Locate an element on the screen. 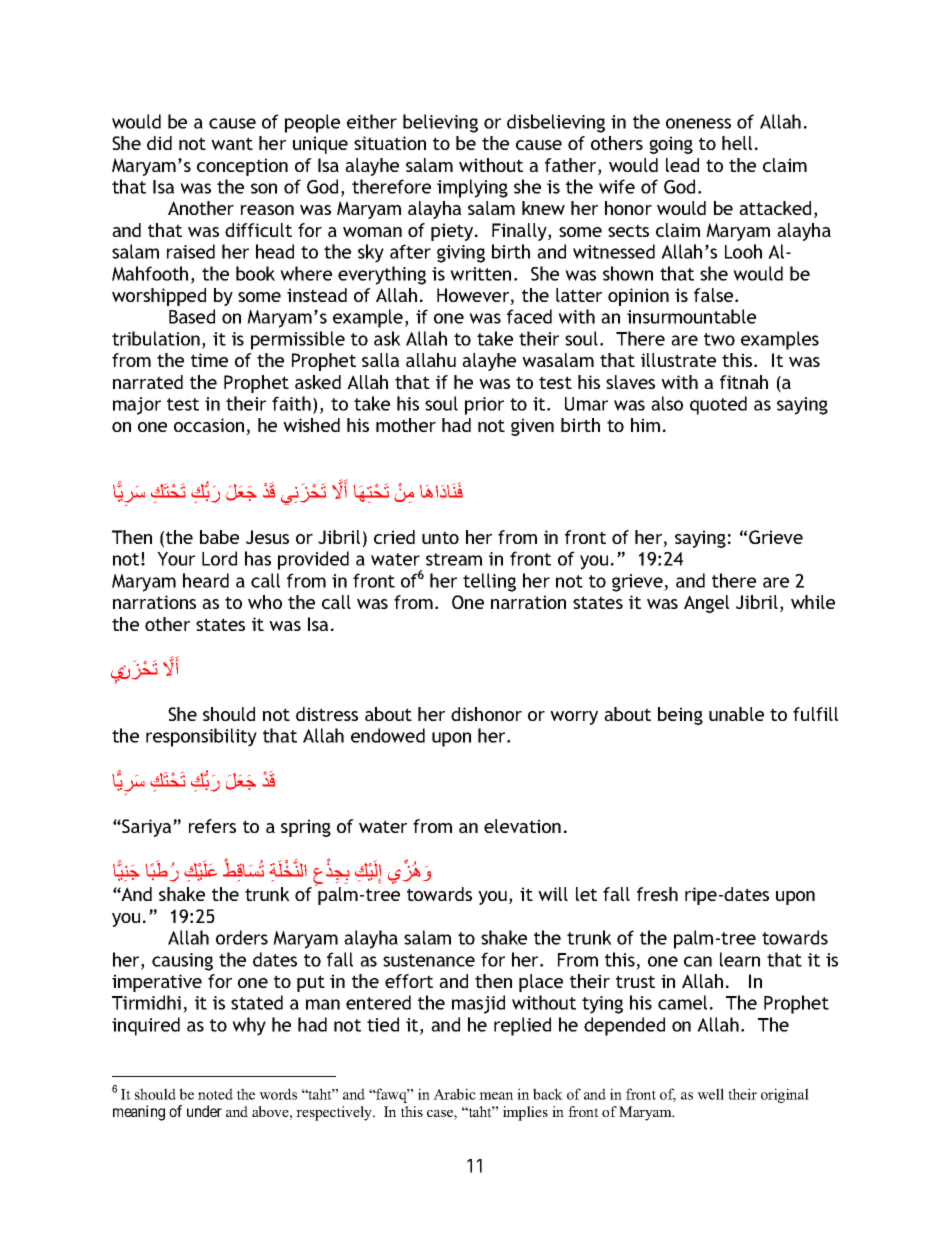 The height and width of the screenshot is (1233, 952). want is located at coordinates (232, 143).
